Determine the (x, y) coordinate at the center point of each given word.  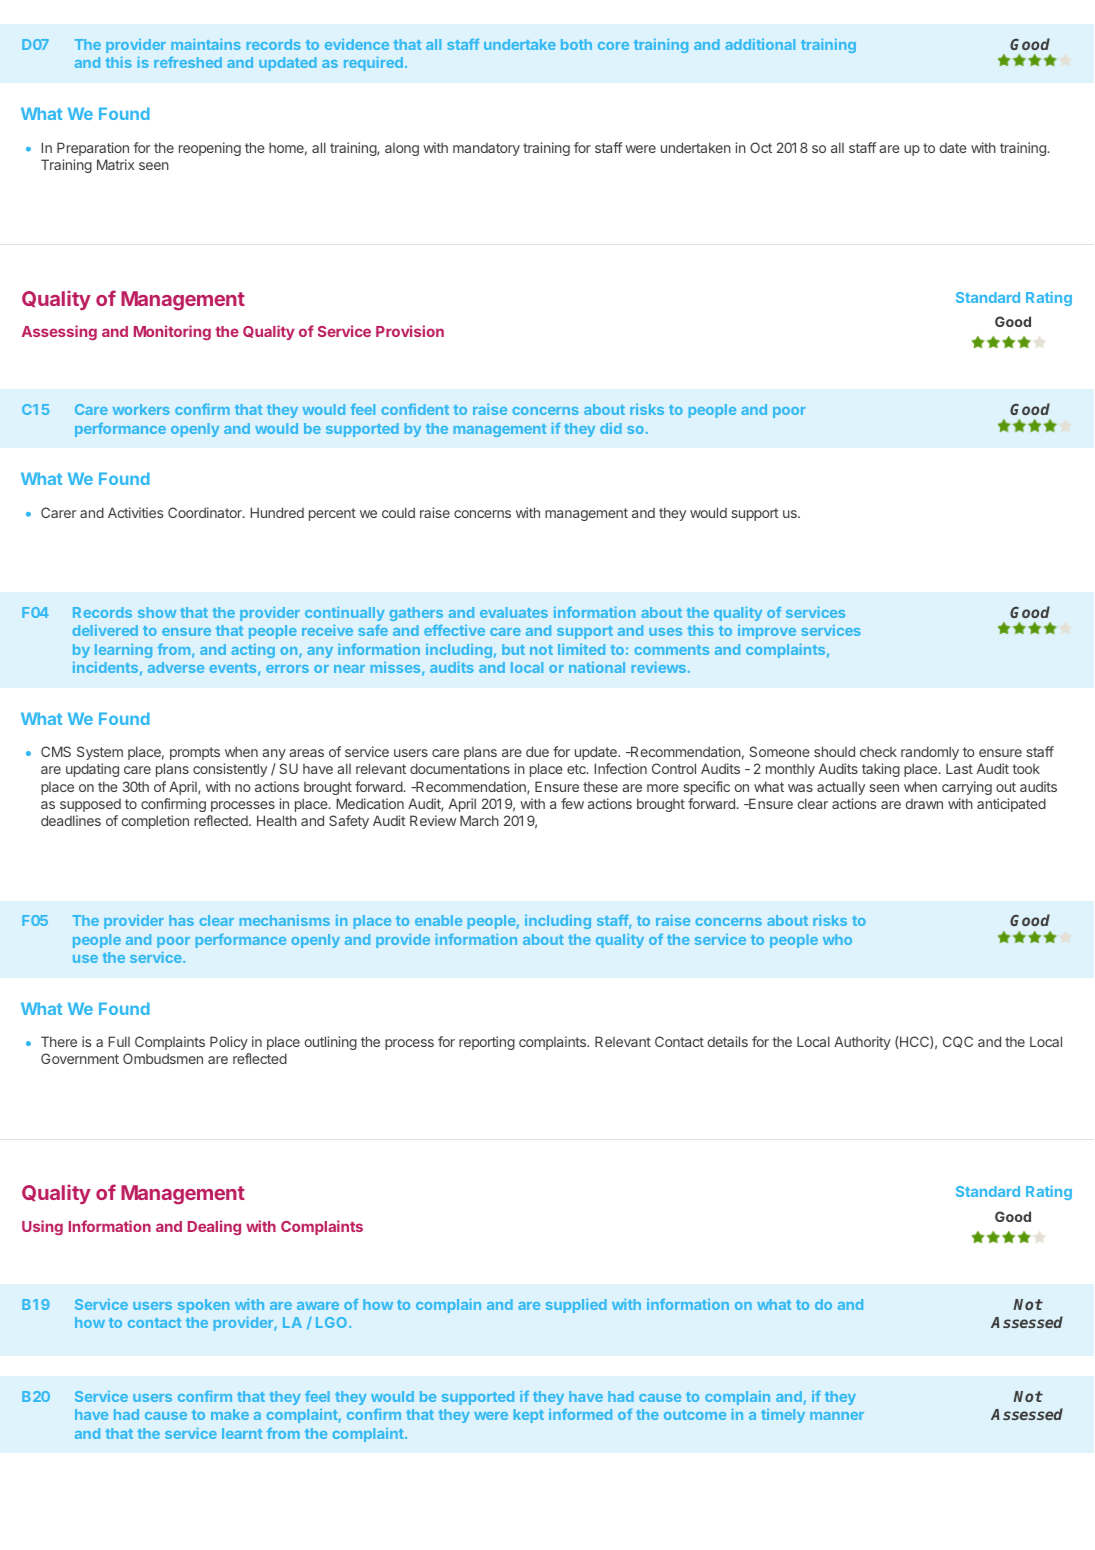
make (230, 1414)
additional (760, 44)
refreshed (188, 62)
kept (529, 1416)
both (576, 44)
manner (837, 1416)
